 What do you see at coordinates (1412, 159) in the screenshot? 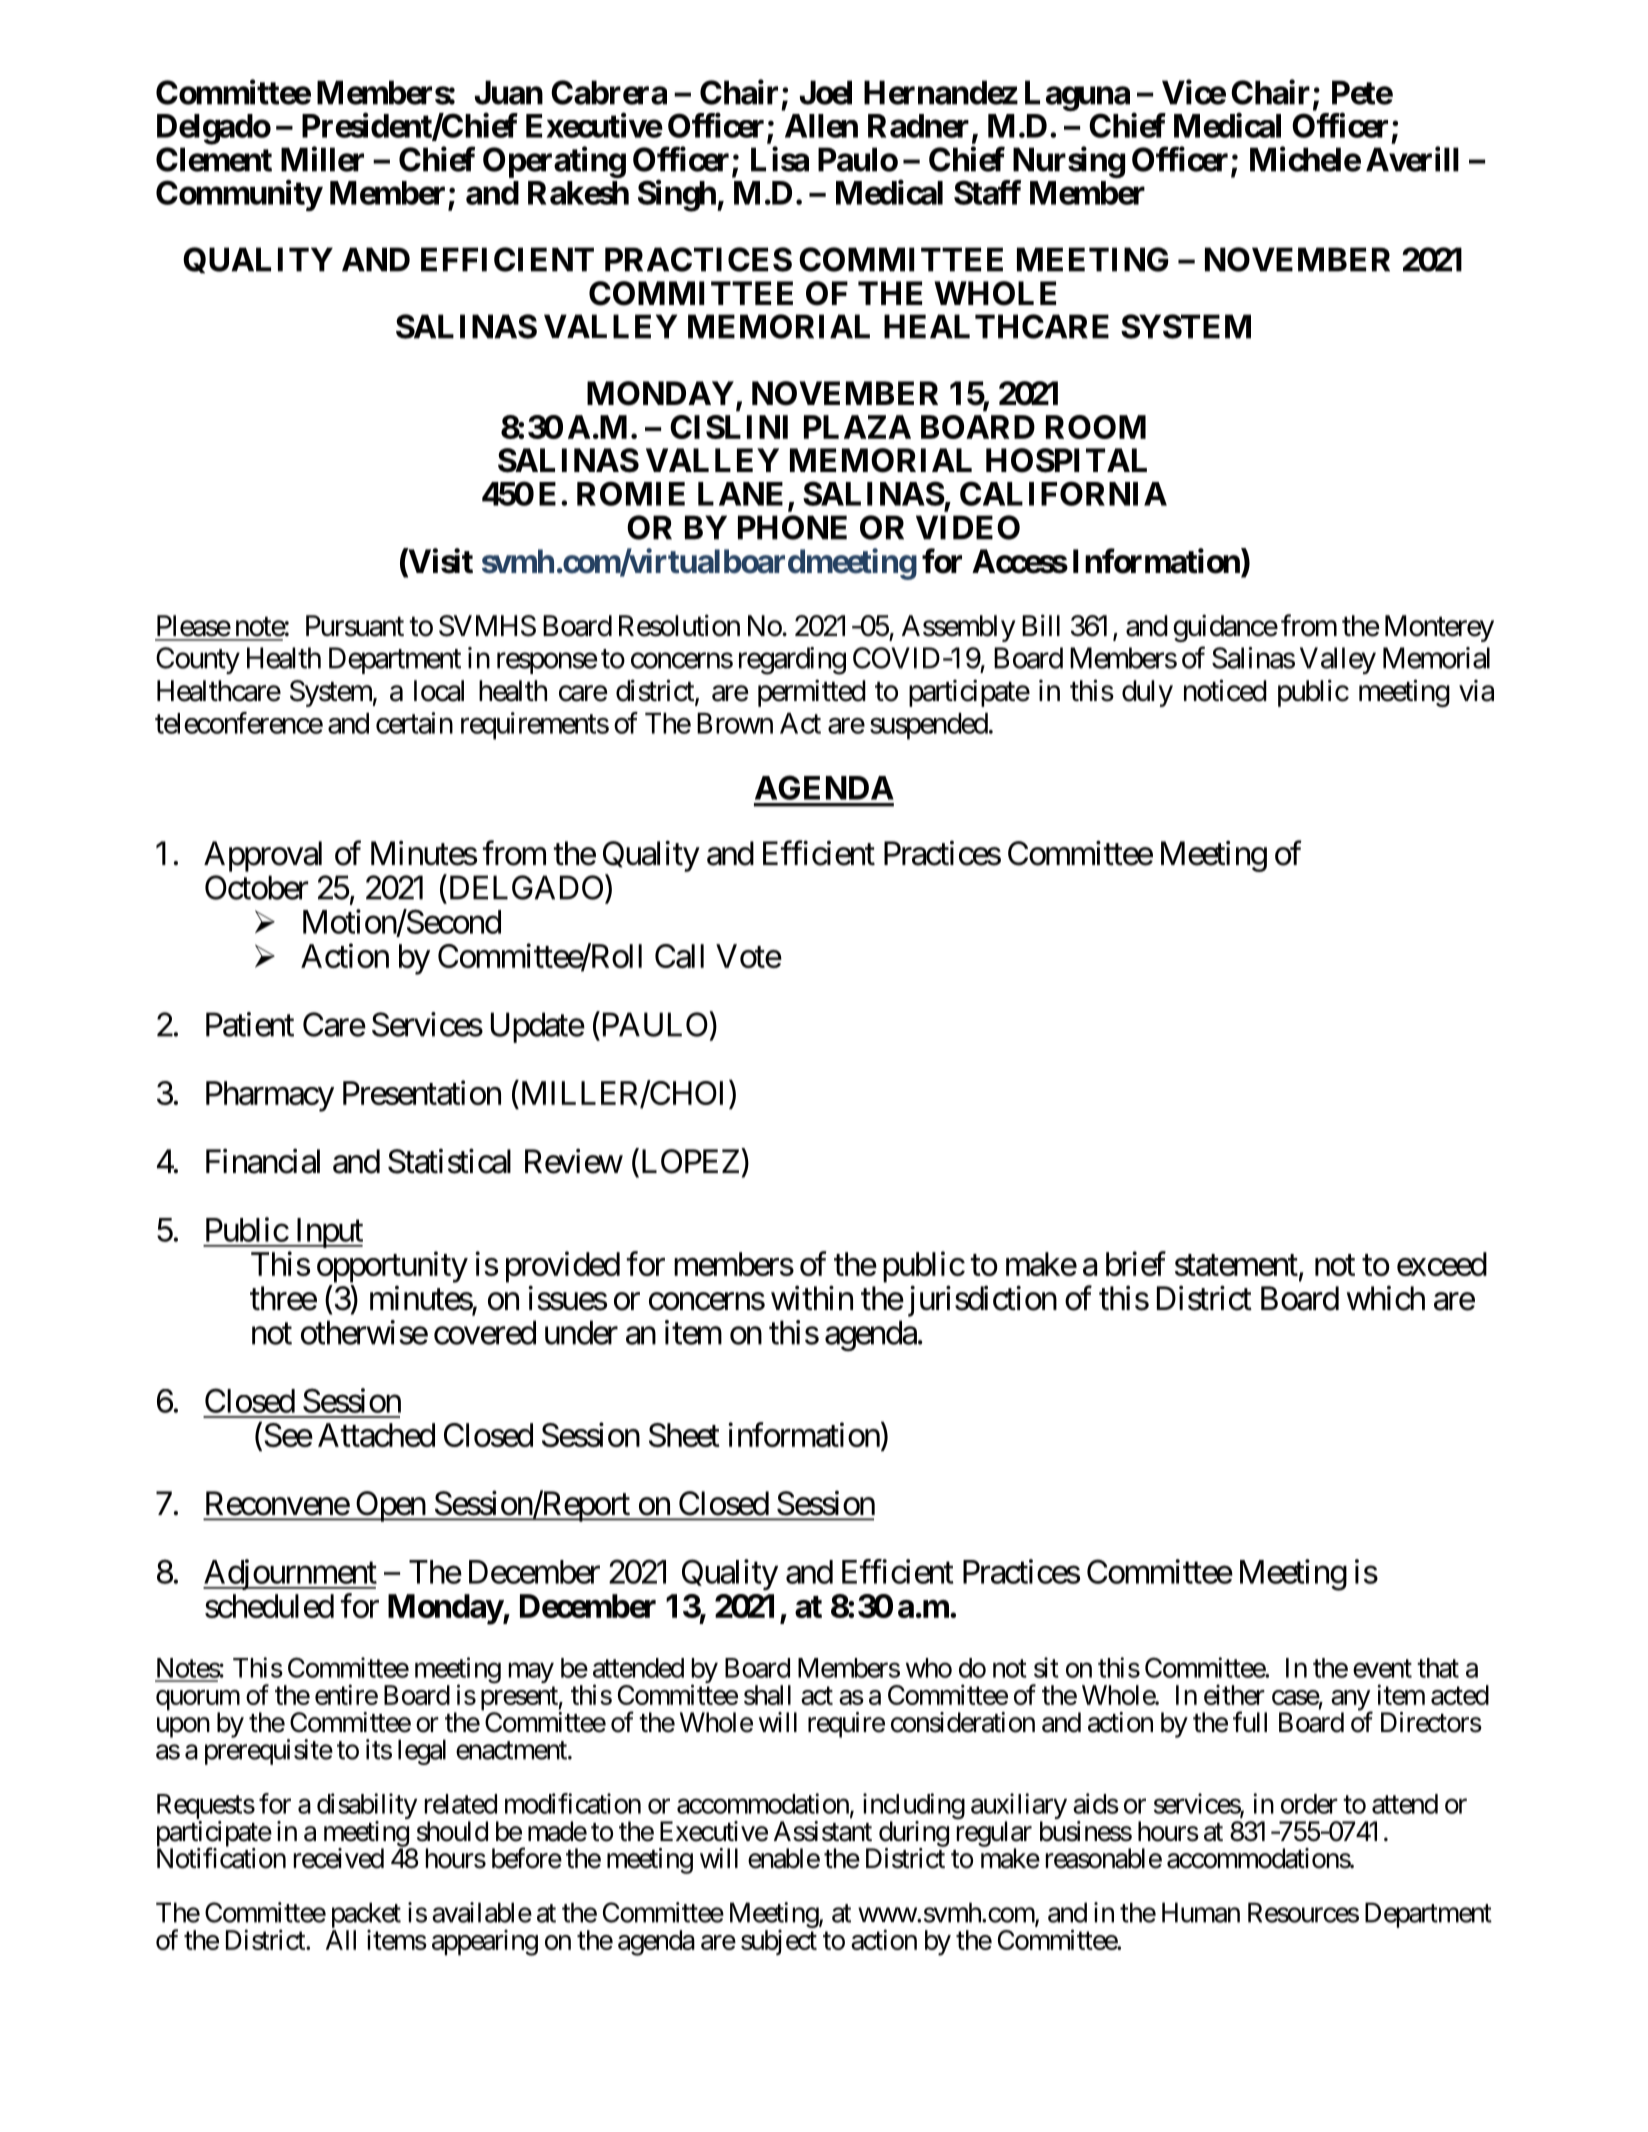
I see `Averill` at bounding box center [1412, 159].
